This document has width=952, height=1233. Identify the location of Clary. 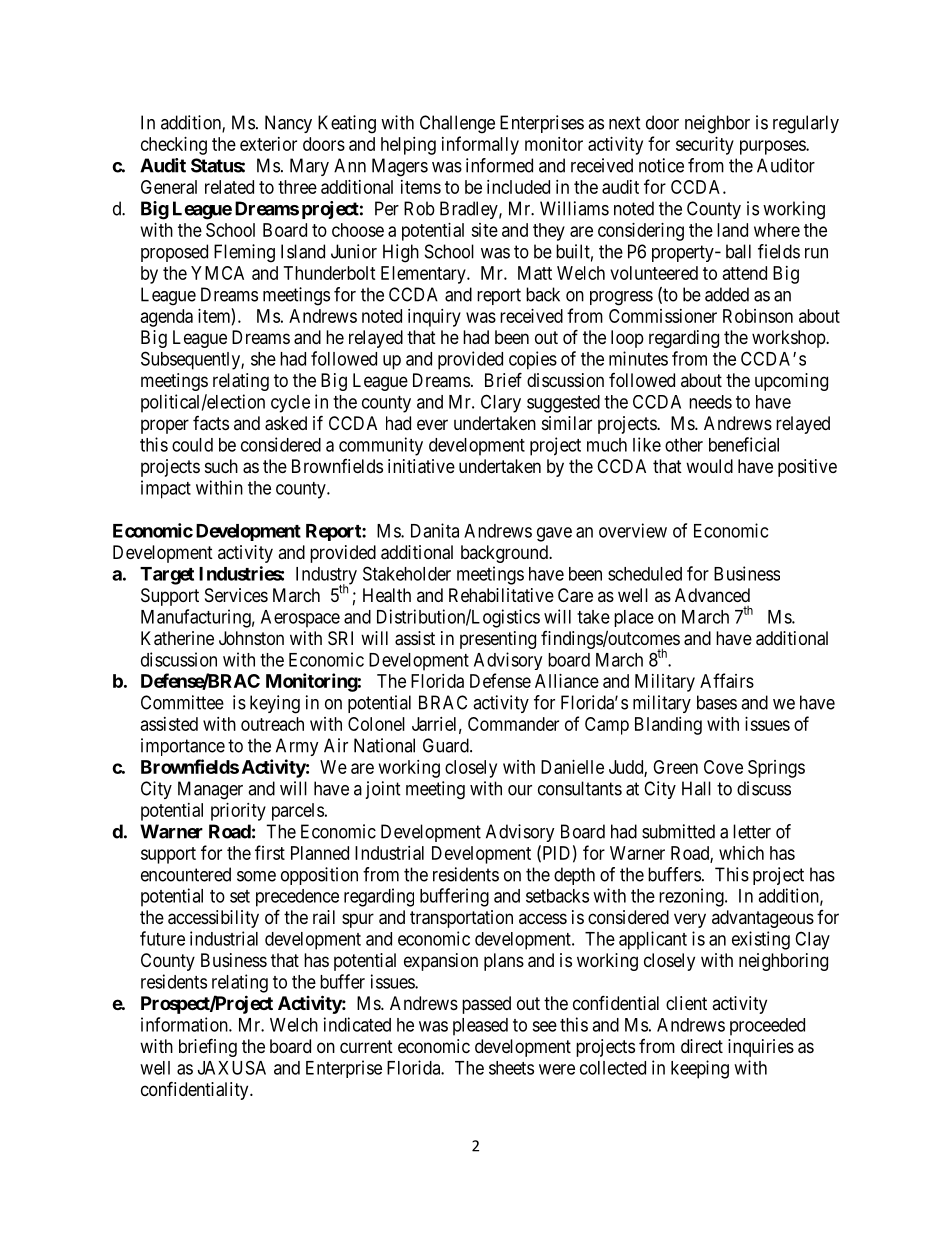
(501, 403).
